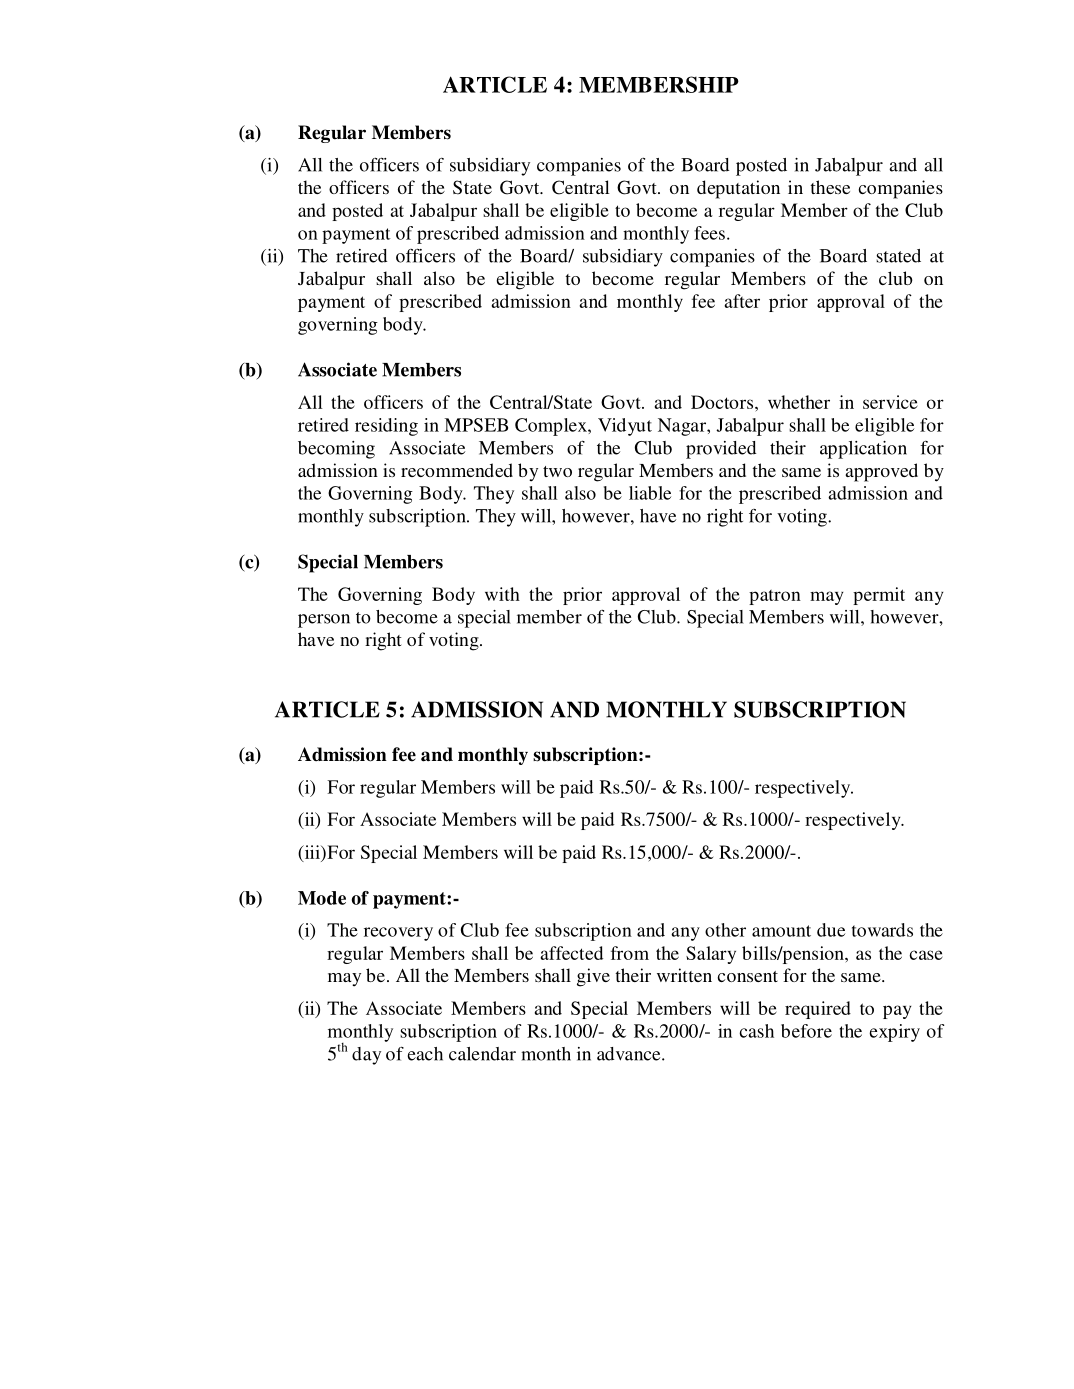  What do you see at coordinates (882, 472) in the screenshot?
I see `approved` at bounding box center [882, 472].
